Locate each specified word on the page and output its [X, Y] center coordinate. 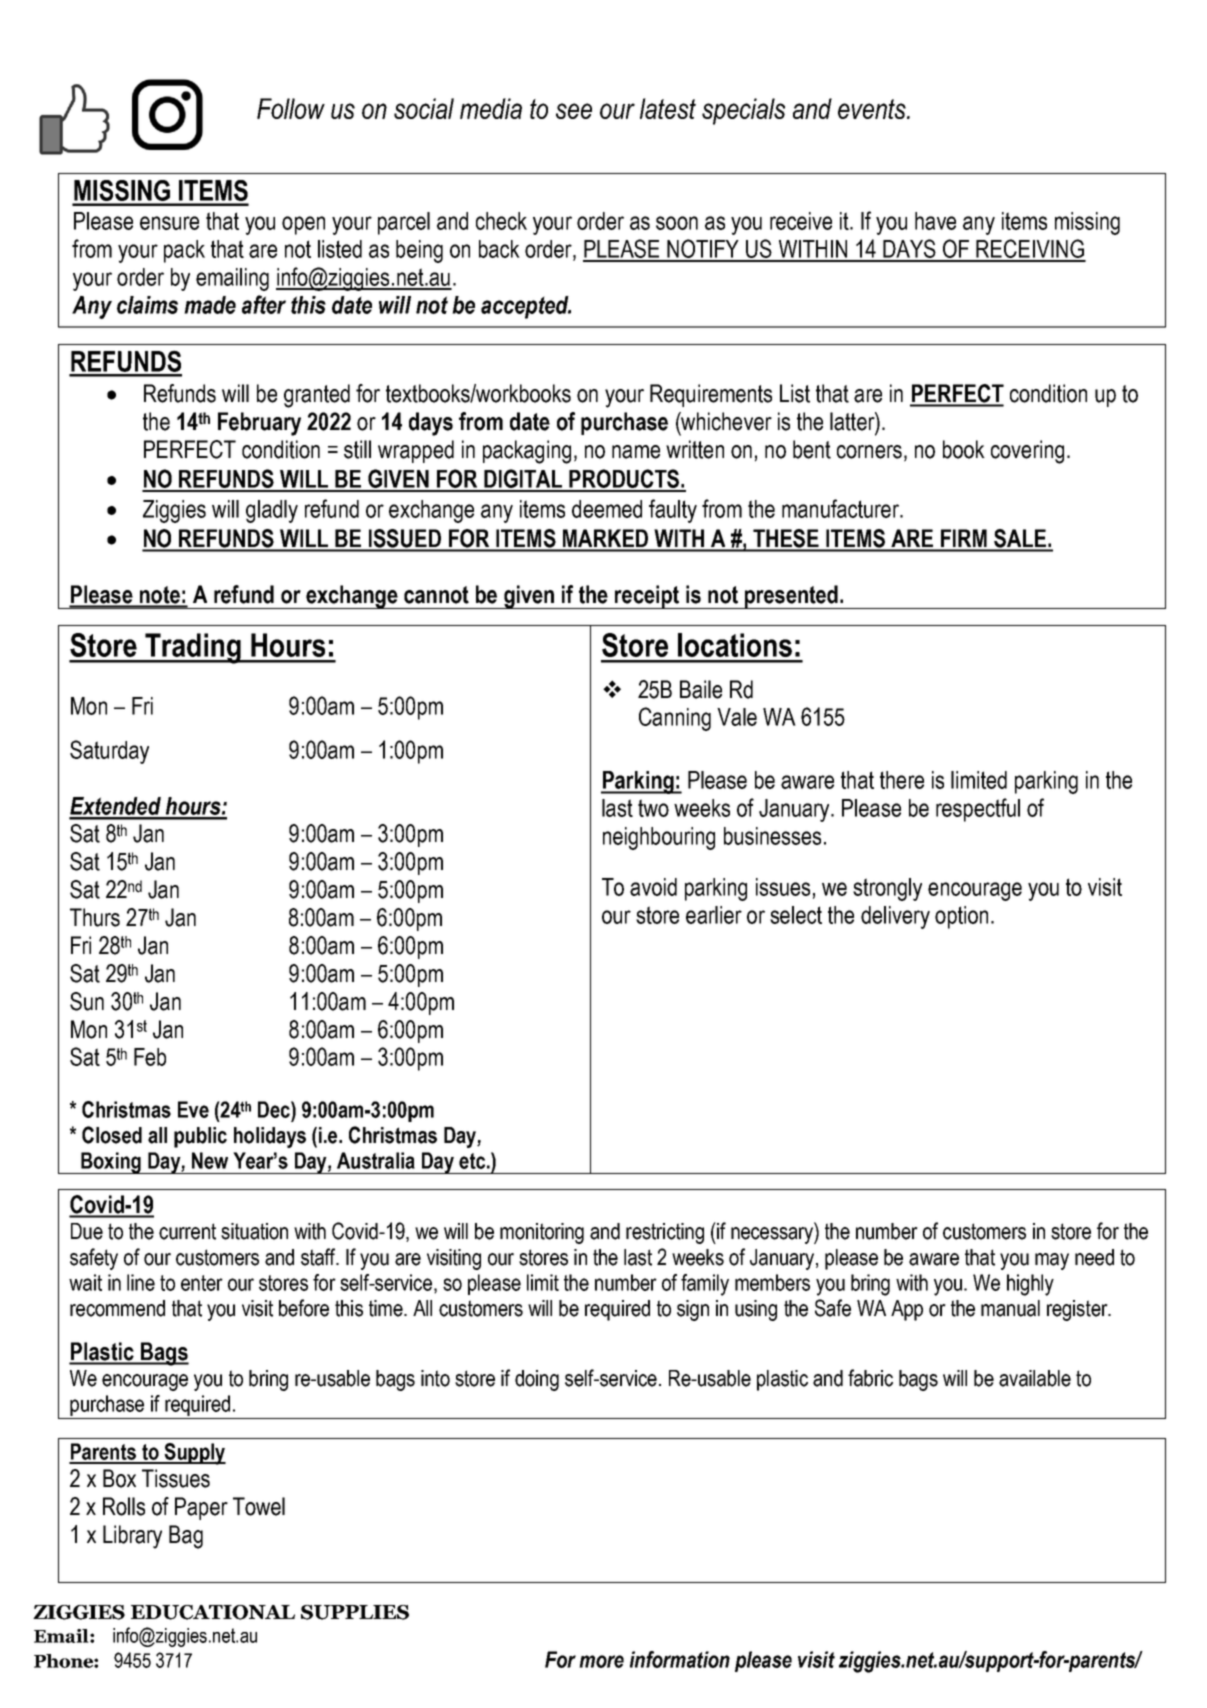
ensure [169, 223]
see [574, 111]
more [601, 1661]
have [935, 221]
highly [1030, 1285]
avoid [653, 887]
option [961, 917]
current [187, 1231]
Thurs [95, 917]
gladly [272, 511]
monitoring [542, 1233]
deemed [607, 509]
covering [1027, 452]
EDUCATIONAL [213, 1612]
